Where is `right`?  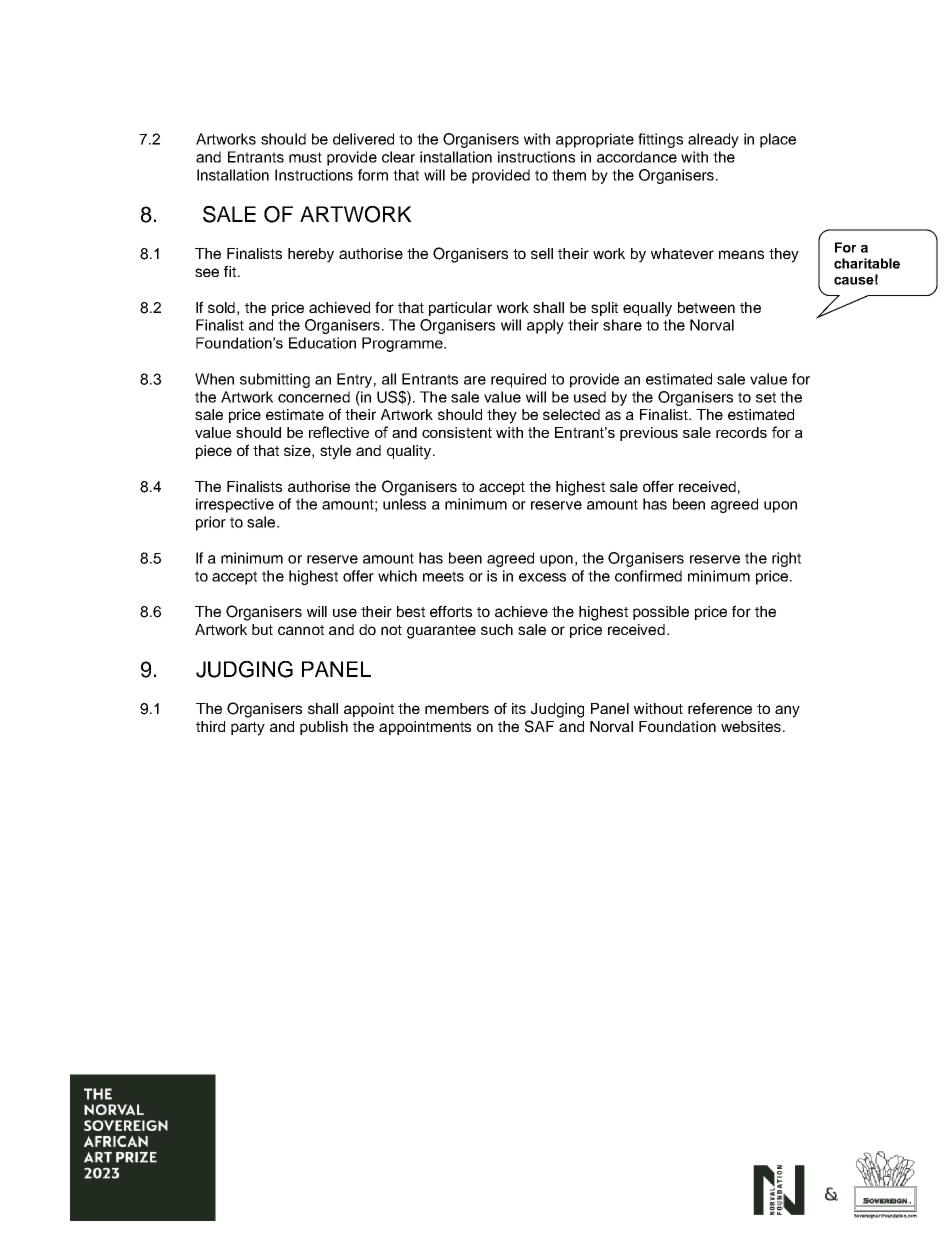 right is located at coordinates (786, 559).
